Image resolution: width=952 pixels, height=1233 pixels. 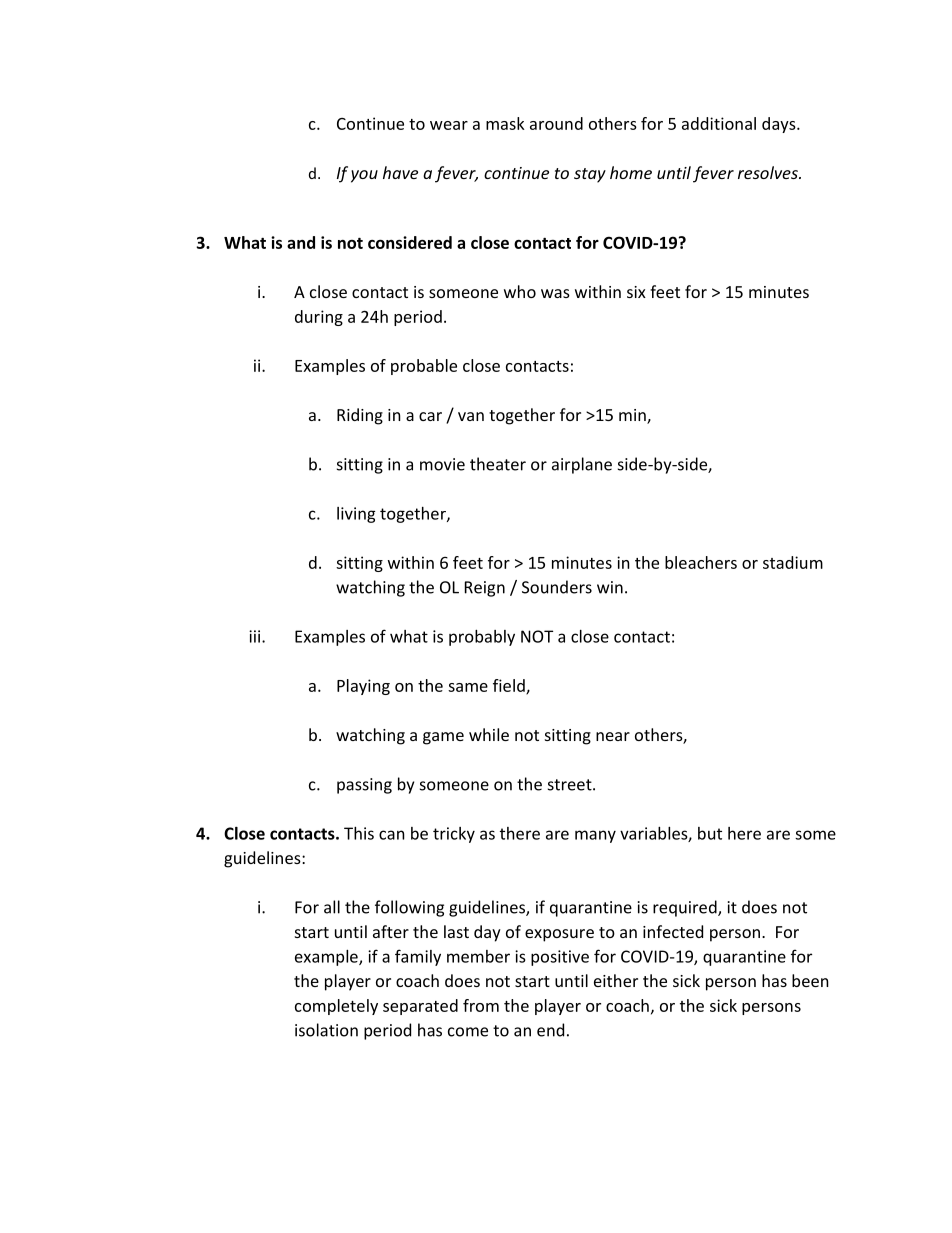 What do you see at coordinates (550, 1030) in the document?
I see `end` at bounding box center [550, 1030].
